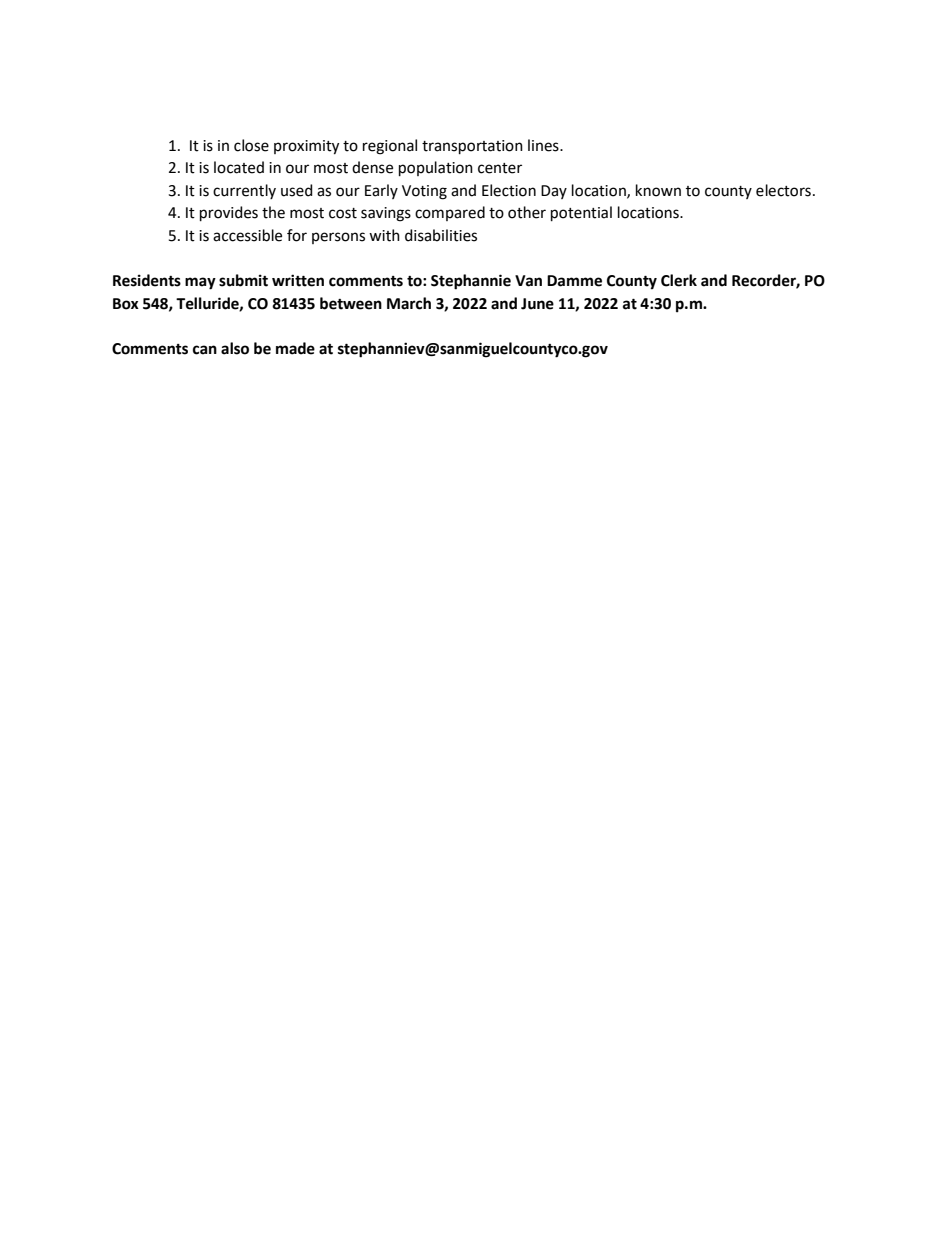 This screenshot has width=952, height=1233. What do you see at coordinates (251, 145) in the screenshot?
I see `close` at bounding box center [251, 145].
